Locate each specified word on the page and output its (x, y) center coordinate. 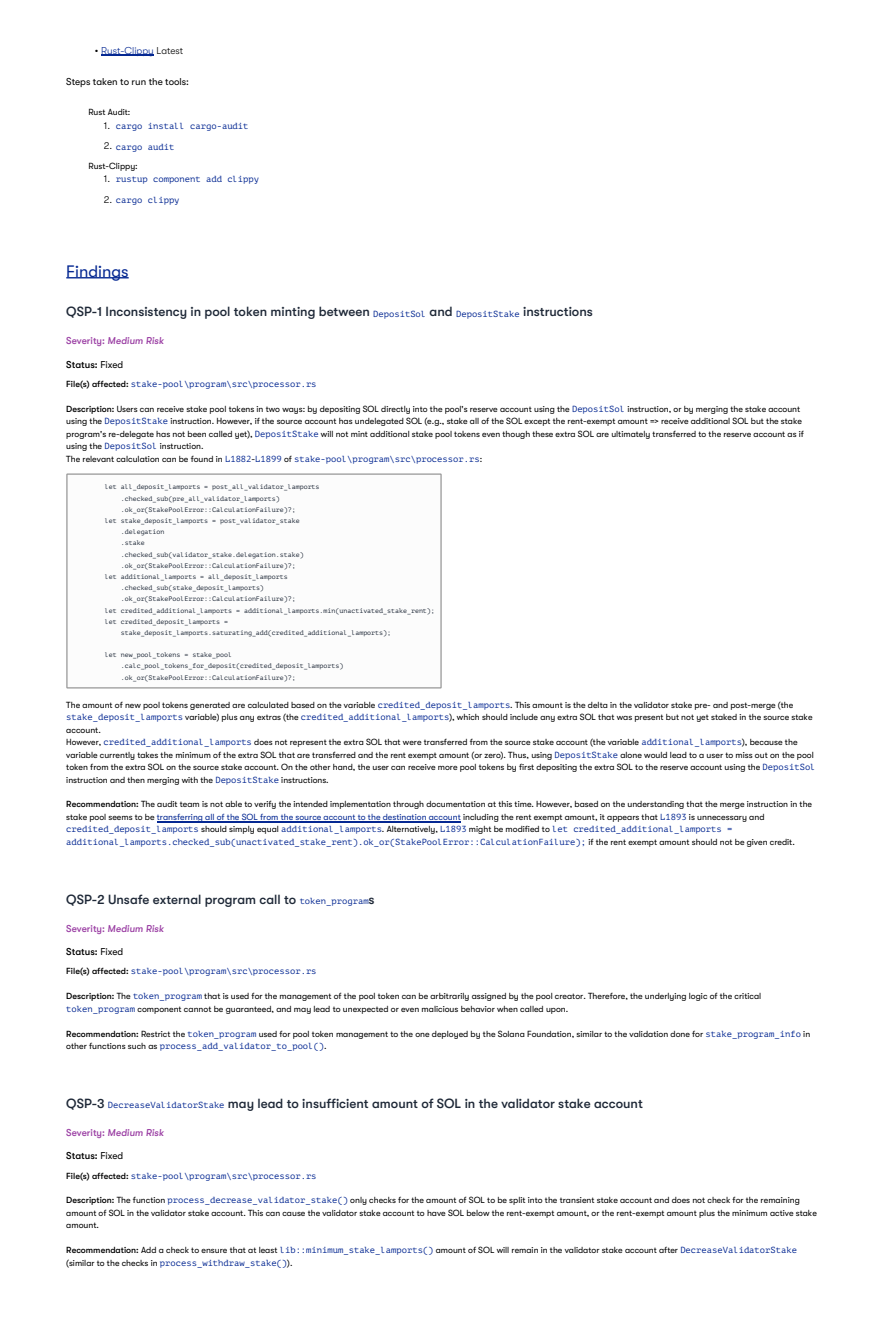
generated (210, 706)
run (139, 82)
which (467, 717)
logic (698, 997)
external (177, 899)
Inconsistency (146, 312)
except (537, 422)
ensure (214, 1251)
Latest (170, 50)
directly (395, 410)
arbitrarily (449, 997)
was (624, 718)
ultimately (631, 435)
